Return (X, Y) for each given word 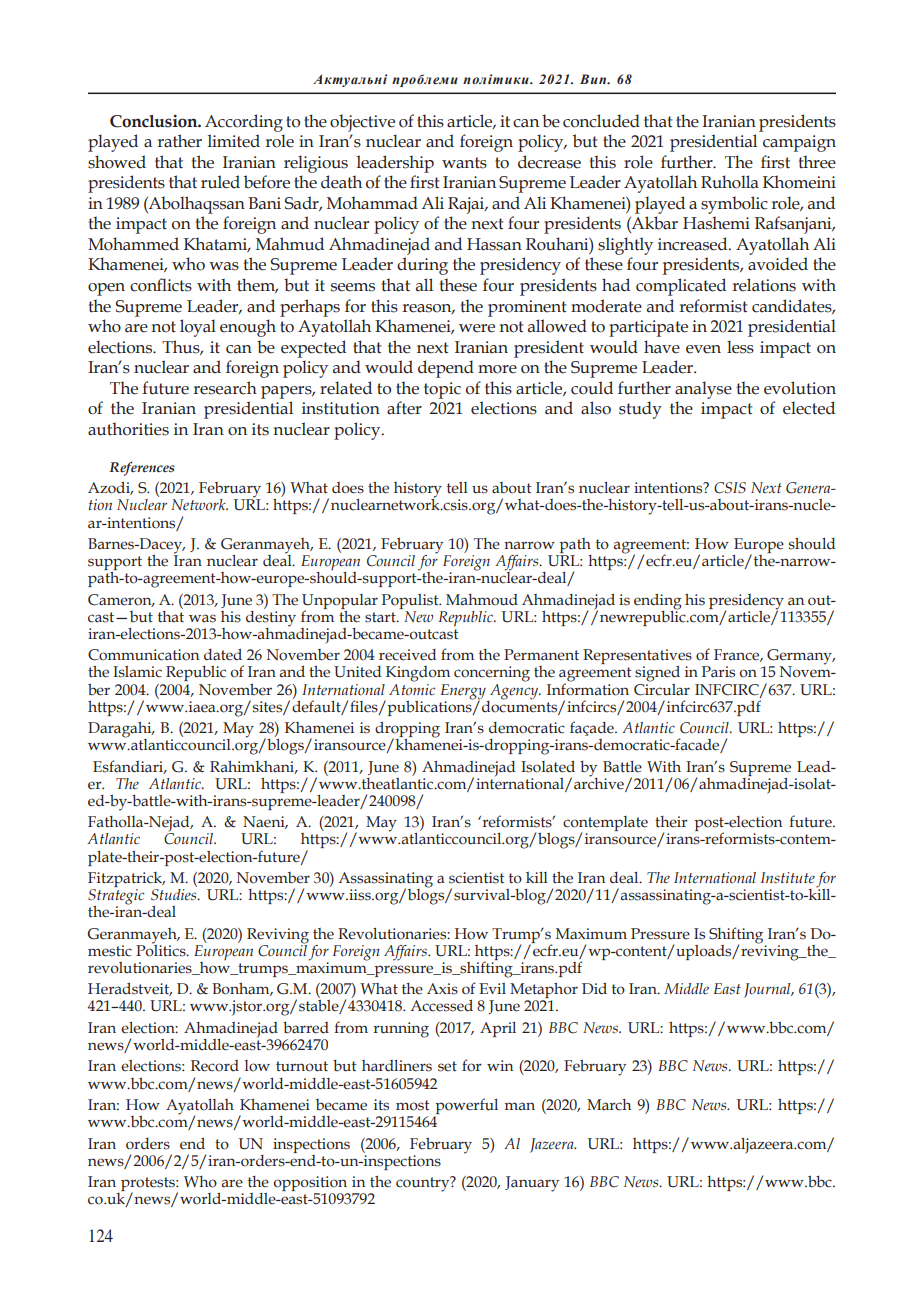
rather (179, 141)
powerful (466, 1107)
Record (215, 1066)
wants (464, 163)
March (609, 1105)
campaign (799, 143)
